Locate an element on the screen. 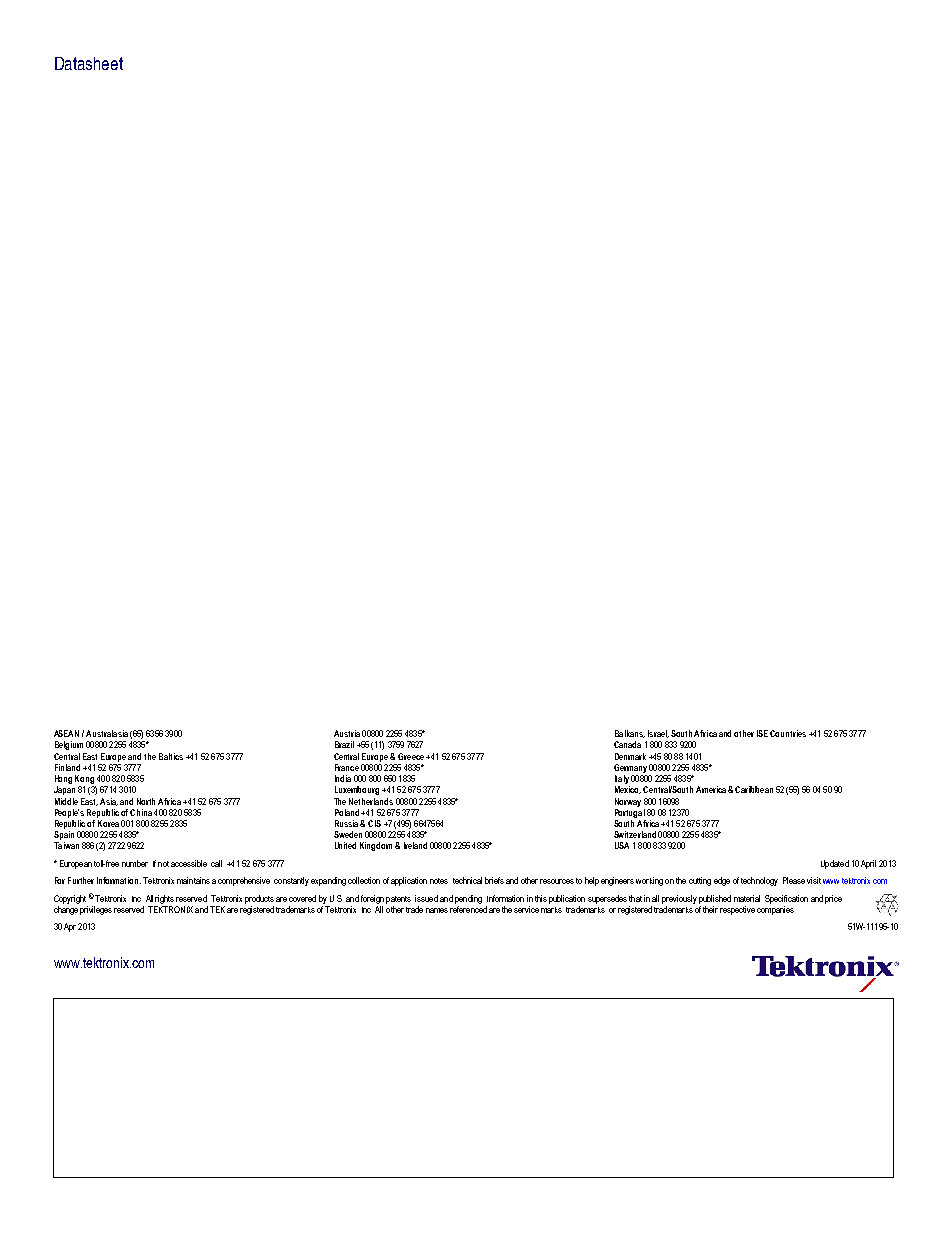 This screenshot has width=952, height=1233. Austria is located at coordinates (347, 733).
